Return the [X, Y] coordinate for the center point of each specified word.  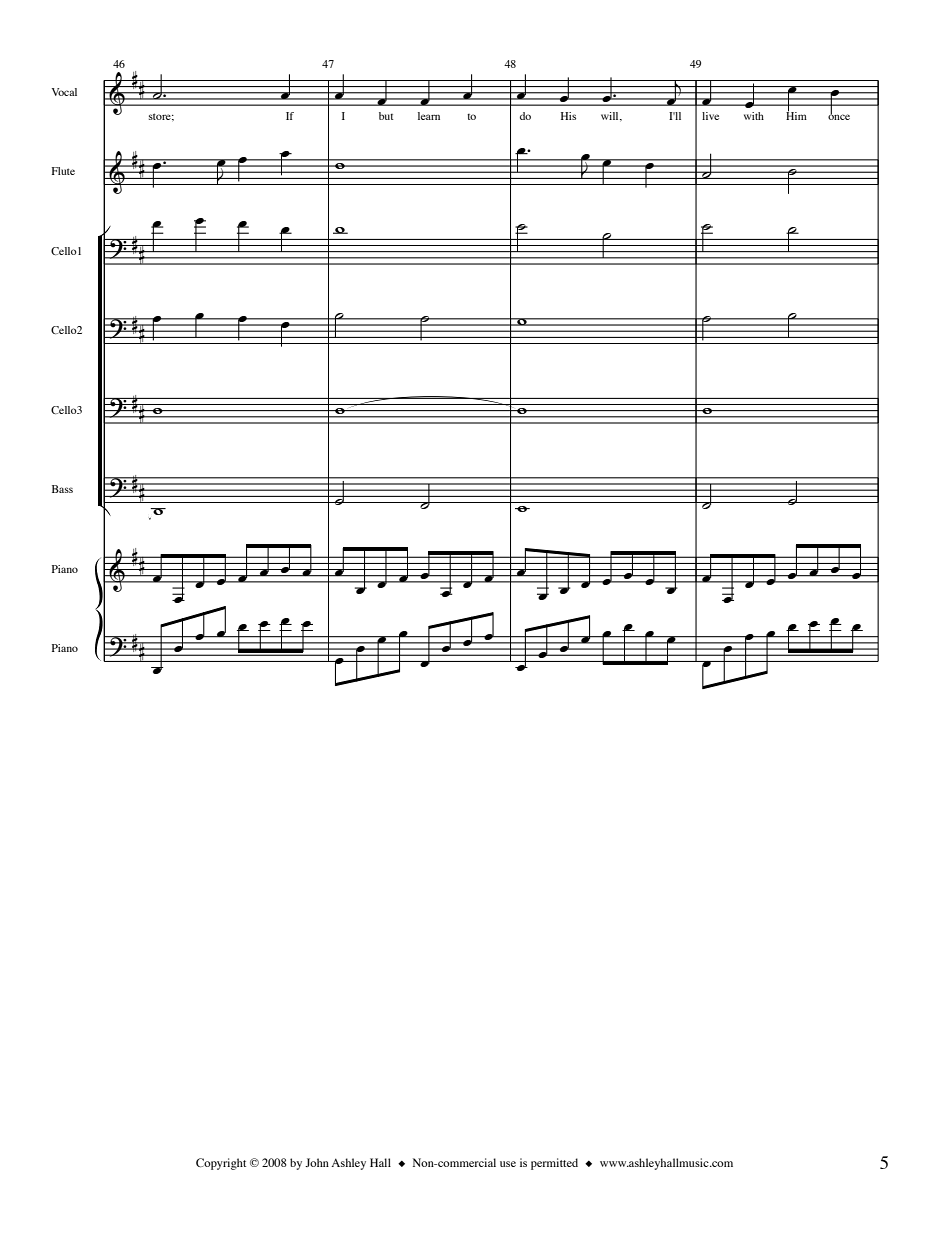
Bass [62, 489]
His [568, 116]
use [508, 1164]
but [386, 116]
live [710, 116]
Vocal [64, 92]
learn [429, 116]
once [839, 116]
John [317, 1162]
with [754, 116]
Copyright [221, 1164]
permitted [554, 1164]
